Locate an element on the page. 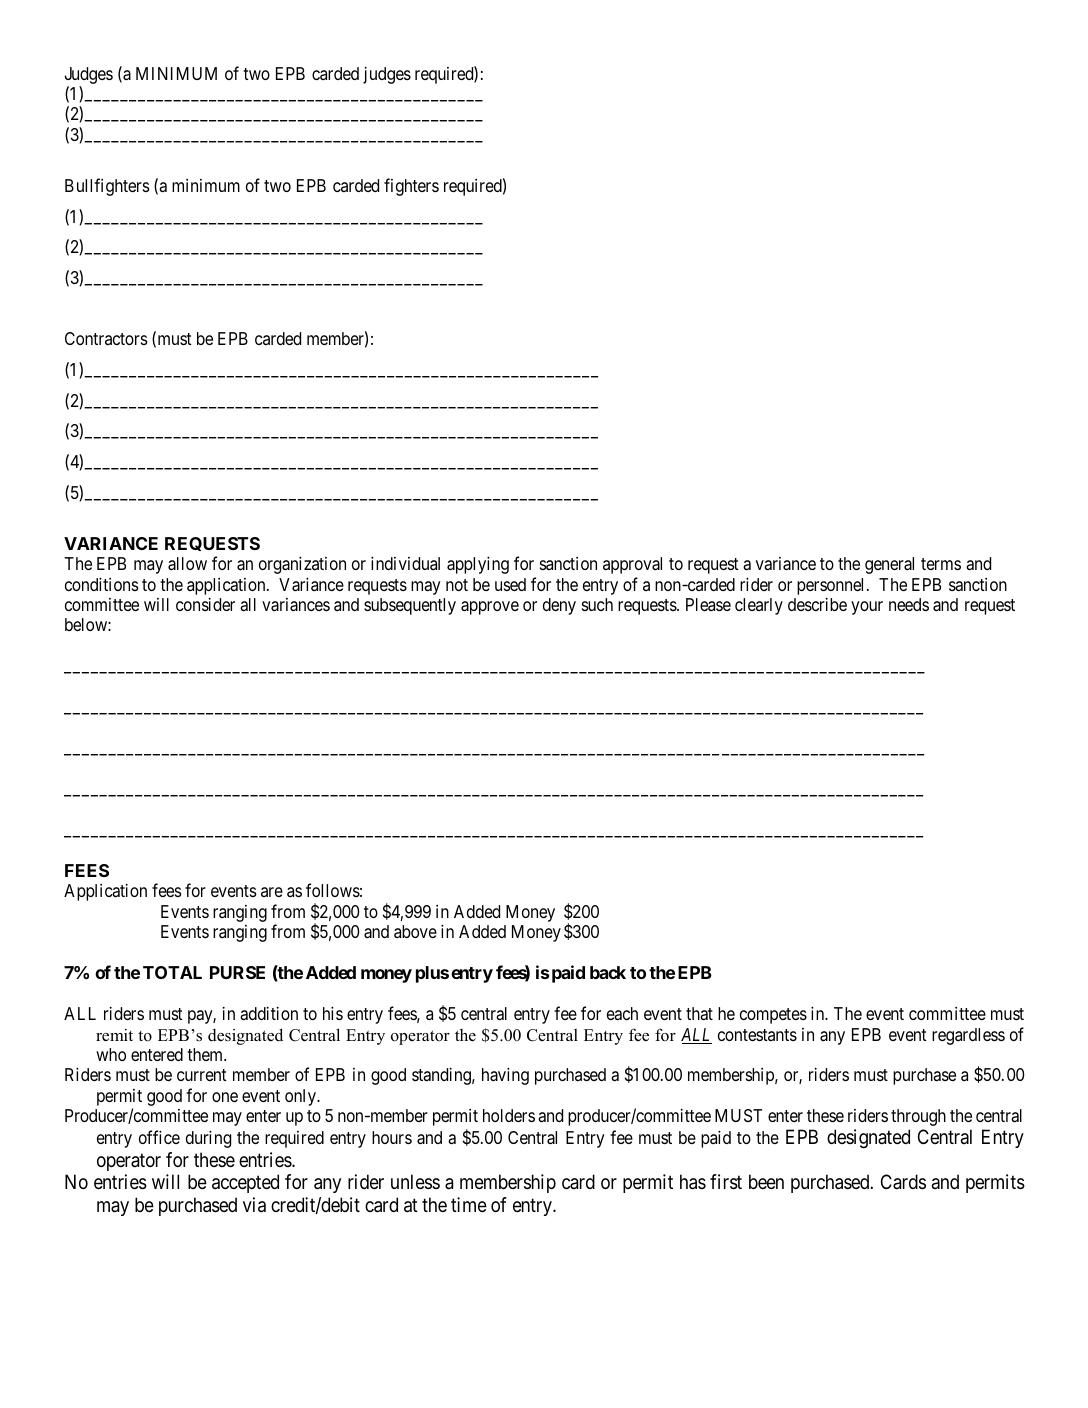 The image size is (1088, 1408). applying is located at coordinates (478, 565).
